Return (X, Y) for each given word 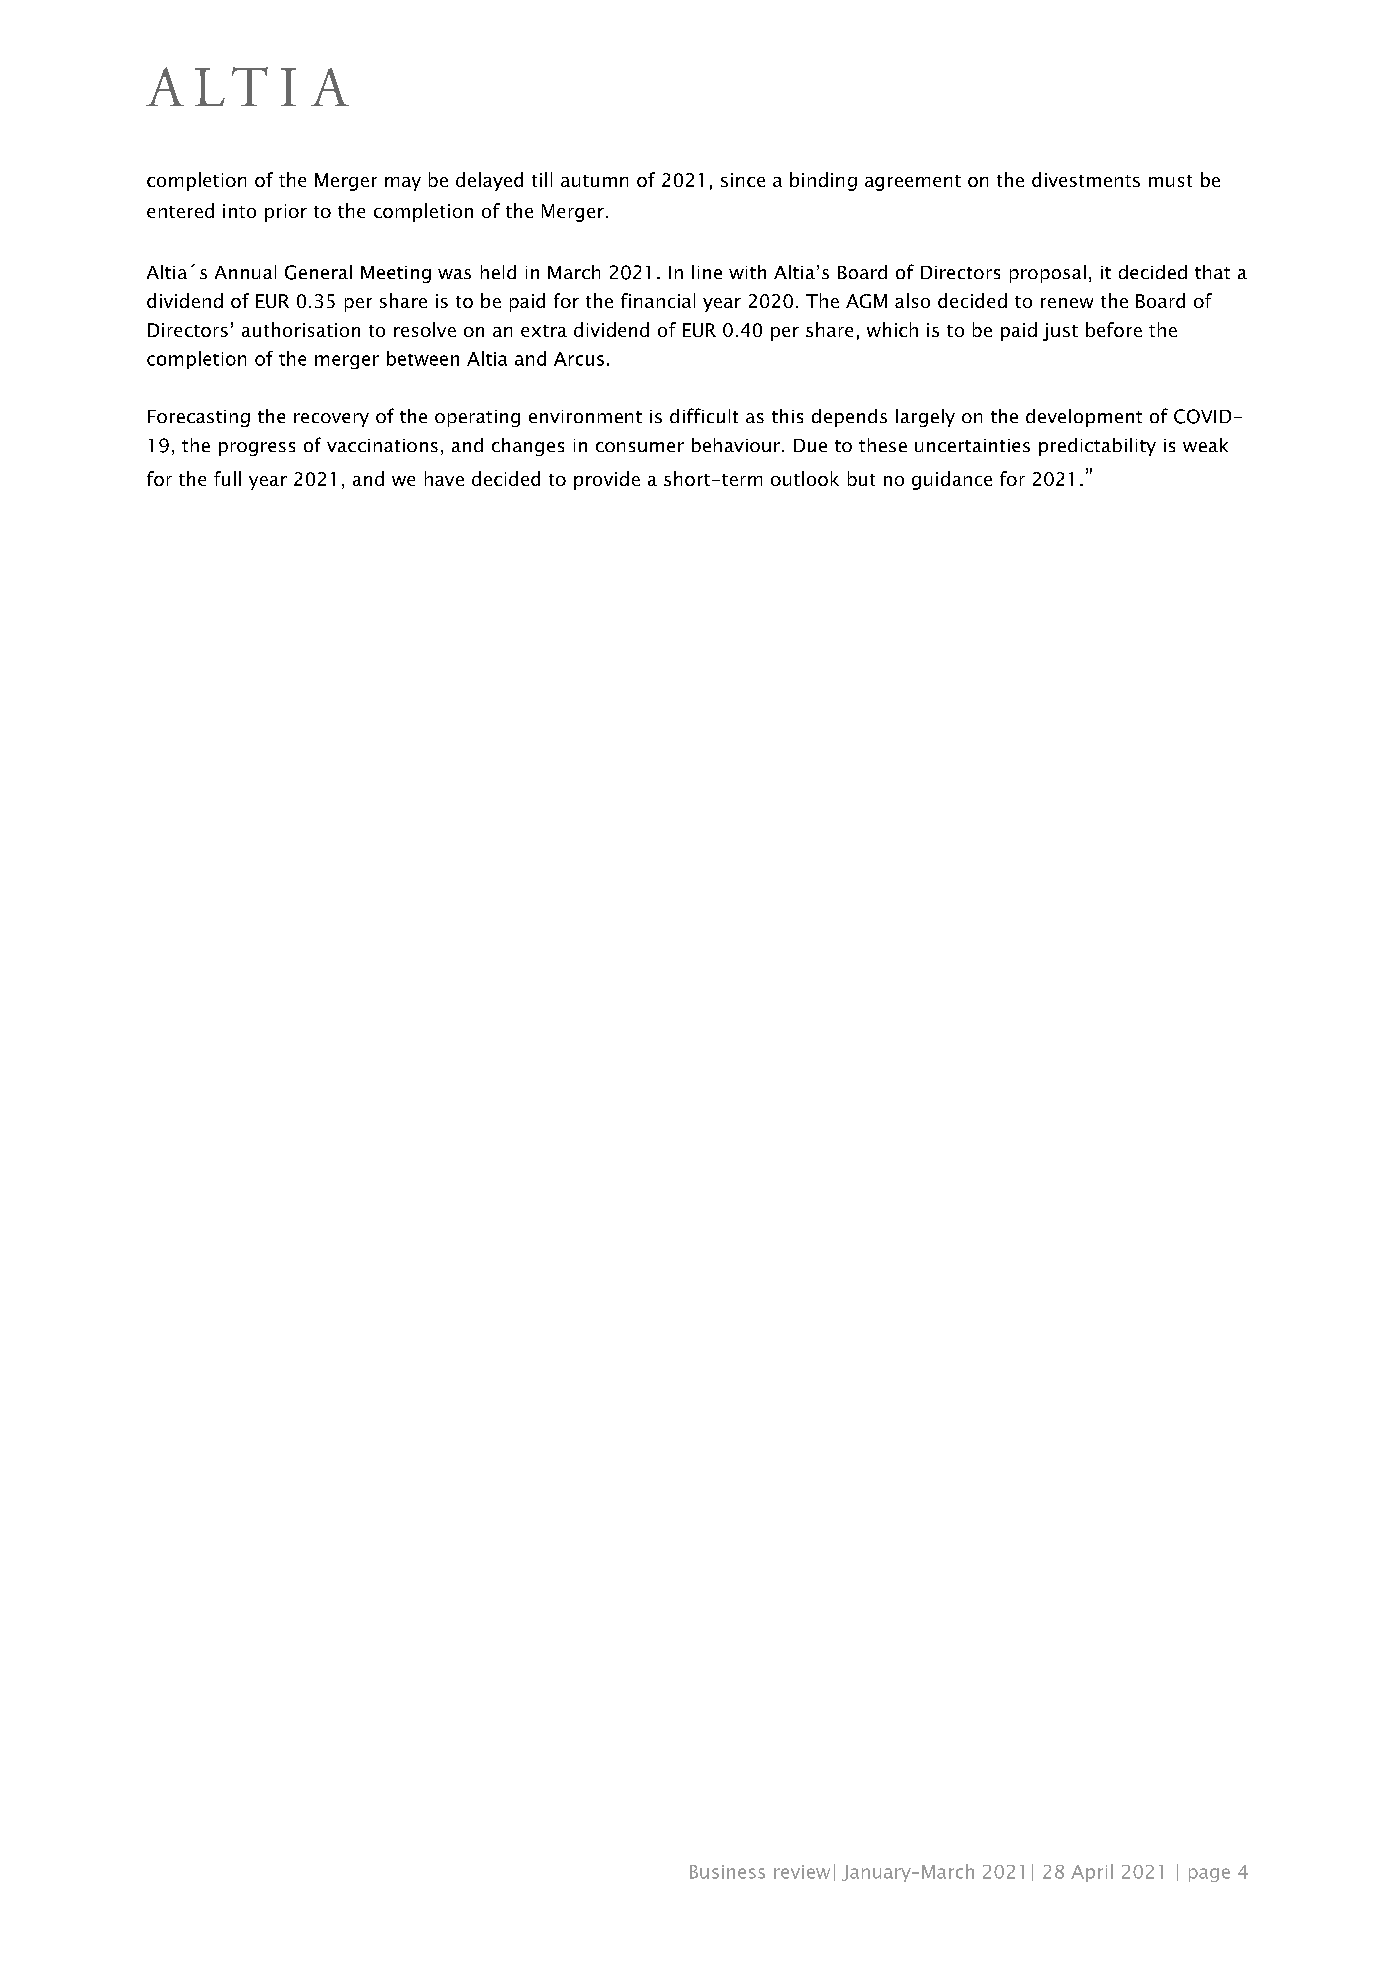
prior (286, 213)
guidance (952, 480)
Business (727, 1872)
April (1092, 1873)
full (227, 478)
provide (607, 480)
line (707, 272)
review (802, 1872)
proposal (1048, 274)
